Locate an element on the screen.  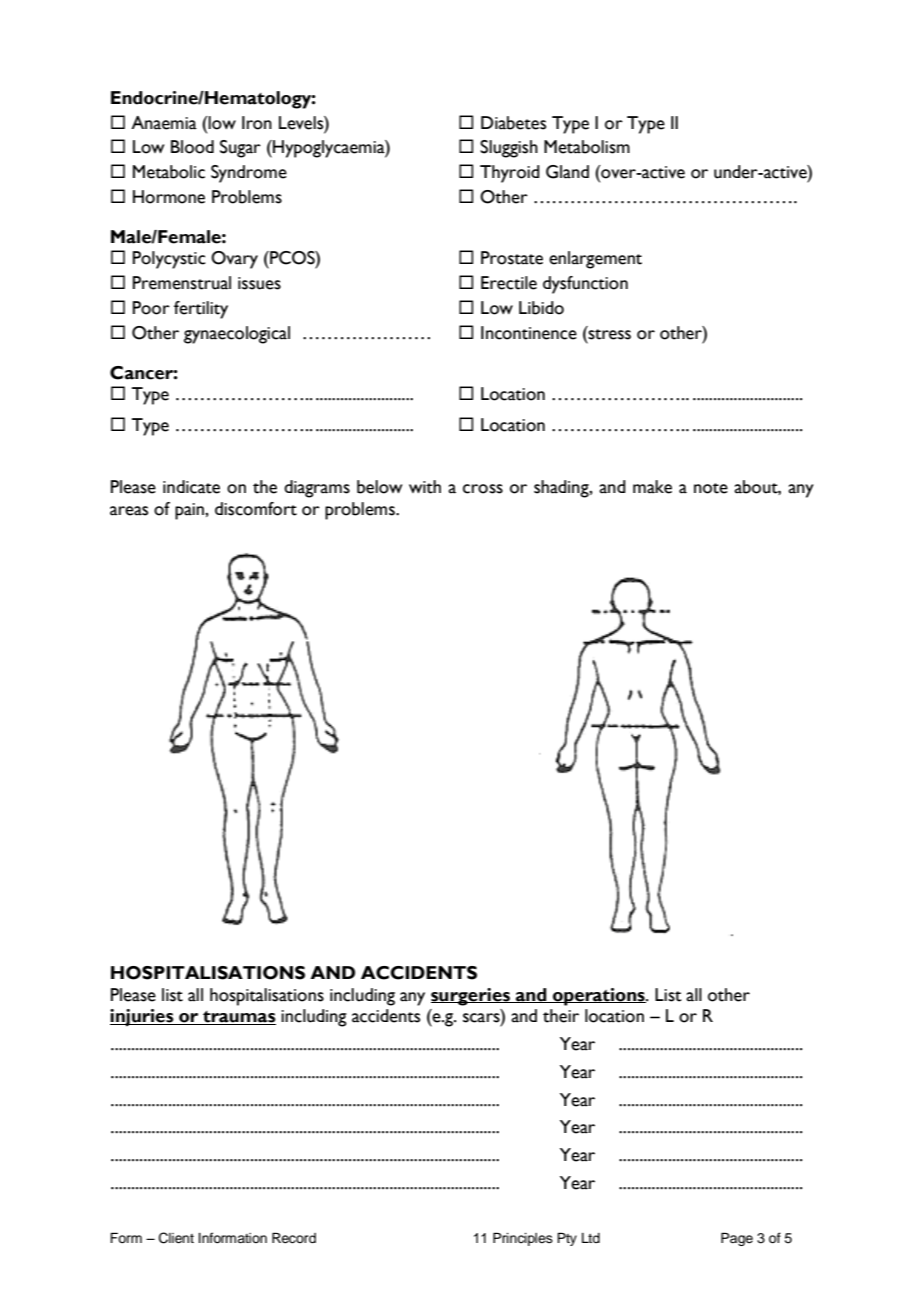
Incontinence is located at coordinates (529, 333).
